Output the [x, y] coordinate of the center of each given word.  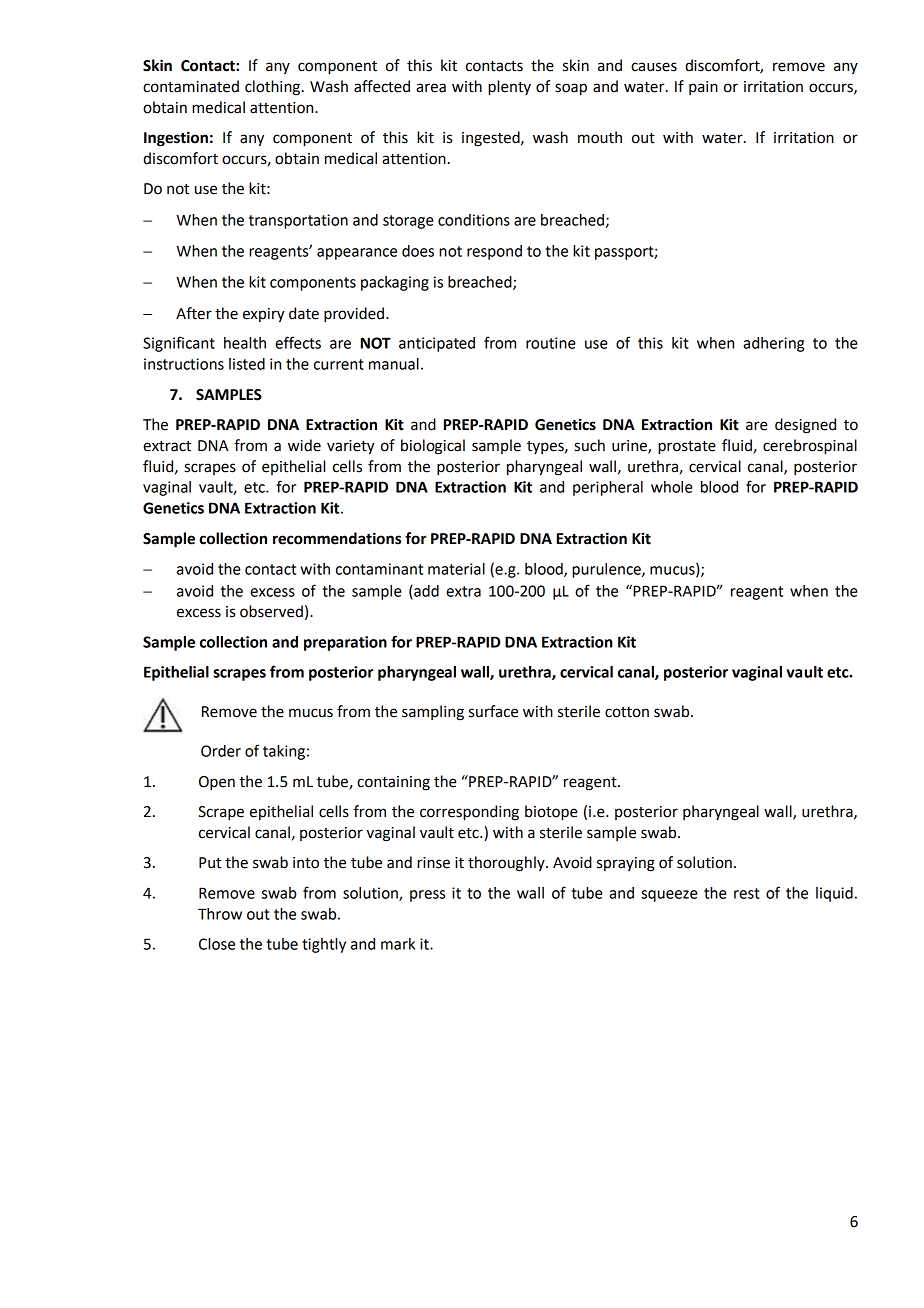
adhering [773, 344]
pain [703, 88]
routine [551, 343]
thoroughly [507, 864]
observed [271, 611]
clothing [274, 88]
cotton [627, 712]
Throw [220, 914]
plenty [509, 88]
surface [493, 711]
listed [247, 364]
